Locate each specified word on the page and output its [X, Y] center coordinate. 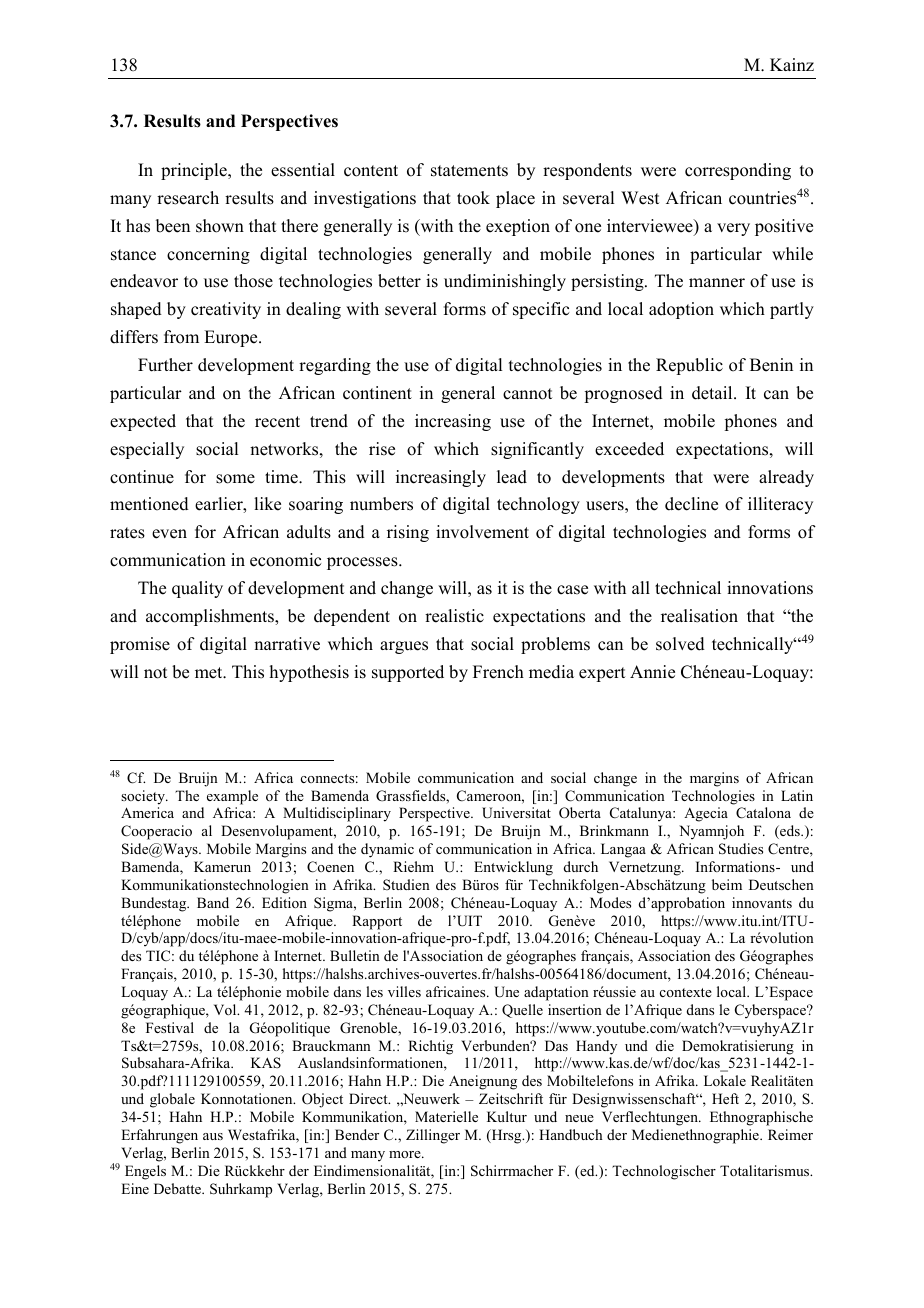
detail [713, 393]
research [188, 198]
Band [213, 902]
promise [140, 645]
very [733, 229]
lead [512, 477]
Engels [145, 1172]
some [235, 479]
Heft [725, 1098]
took [473, 198]
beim [727, 884]
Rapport [377, 922]
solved [680, 644]
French [498, 672]
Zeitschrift [511, 1098]
